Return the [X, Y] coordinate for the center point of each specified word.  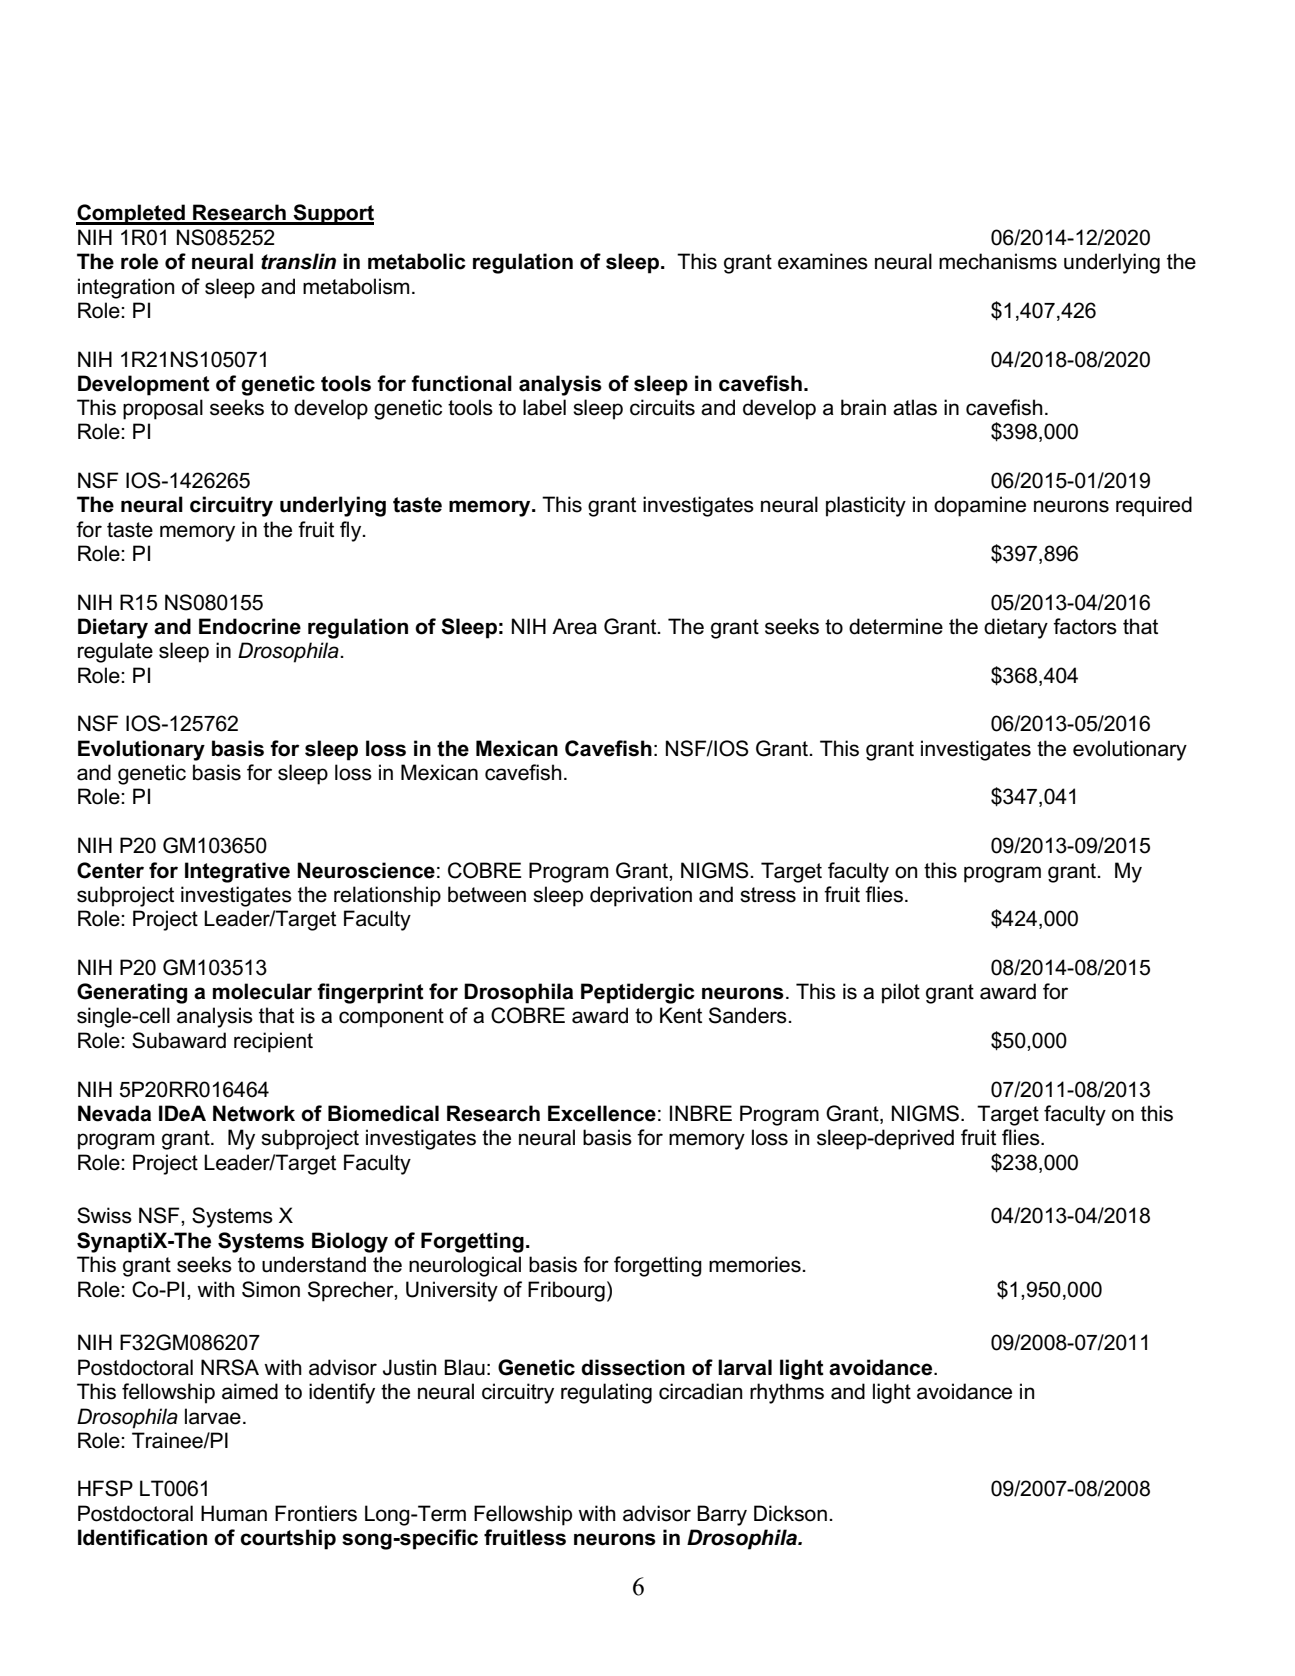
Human [234, 1513]
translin [298, 261]
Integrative [237, 872]
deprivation [641, 896]
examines [823, 261]
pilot [901, 993]
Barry [722, 1515]
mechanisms [998, 261]
